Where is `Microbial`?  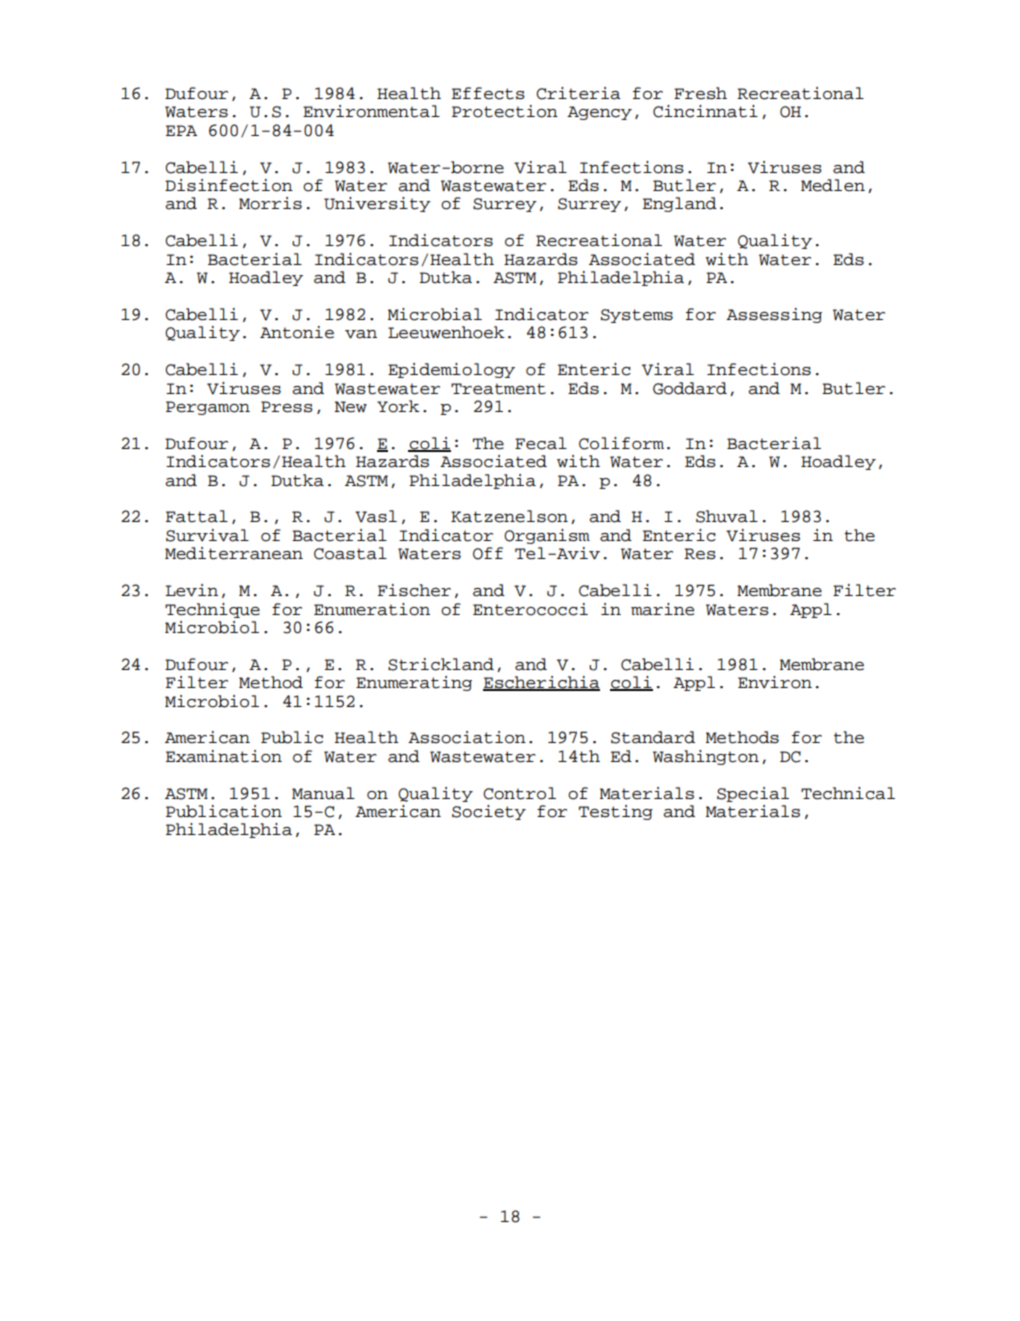
Microbial is located at coordinates (435, 314).
